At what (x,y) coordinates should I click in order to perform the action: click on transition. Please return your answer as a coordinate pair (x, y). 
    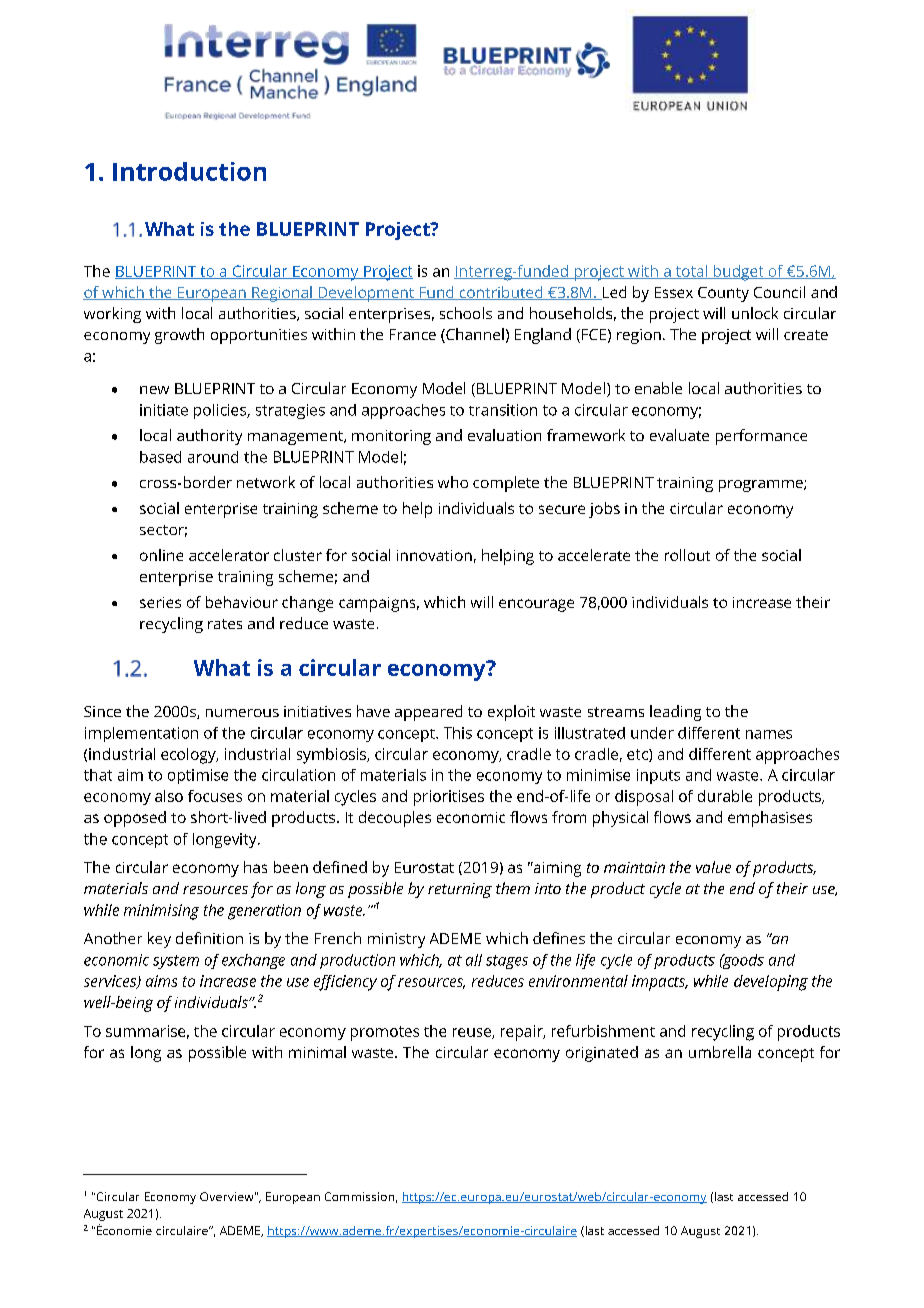
    Looking at the image, I should click on (503, 410).
